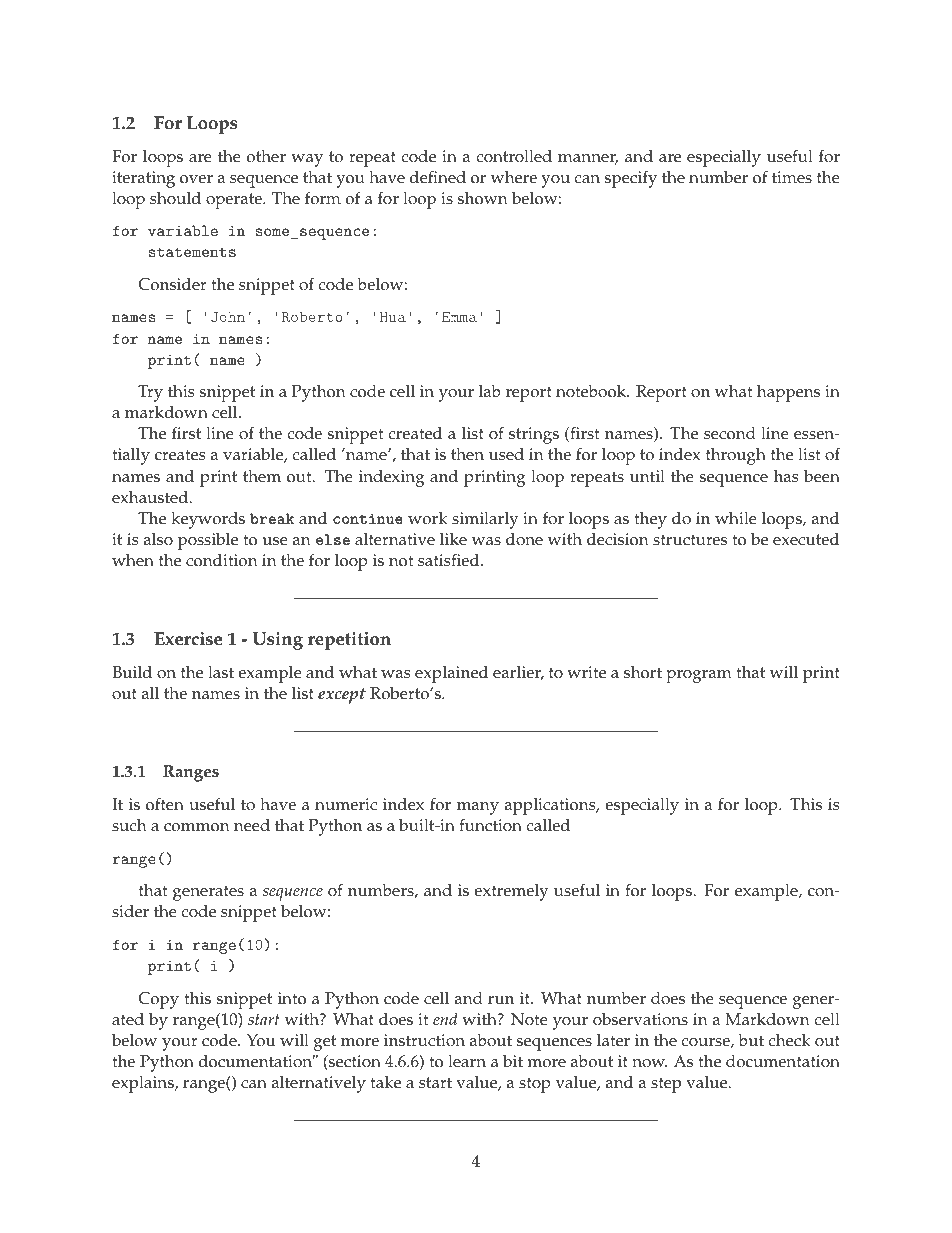  I want to click on extremely, so click(511, 892).
